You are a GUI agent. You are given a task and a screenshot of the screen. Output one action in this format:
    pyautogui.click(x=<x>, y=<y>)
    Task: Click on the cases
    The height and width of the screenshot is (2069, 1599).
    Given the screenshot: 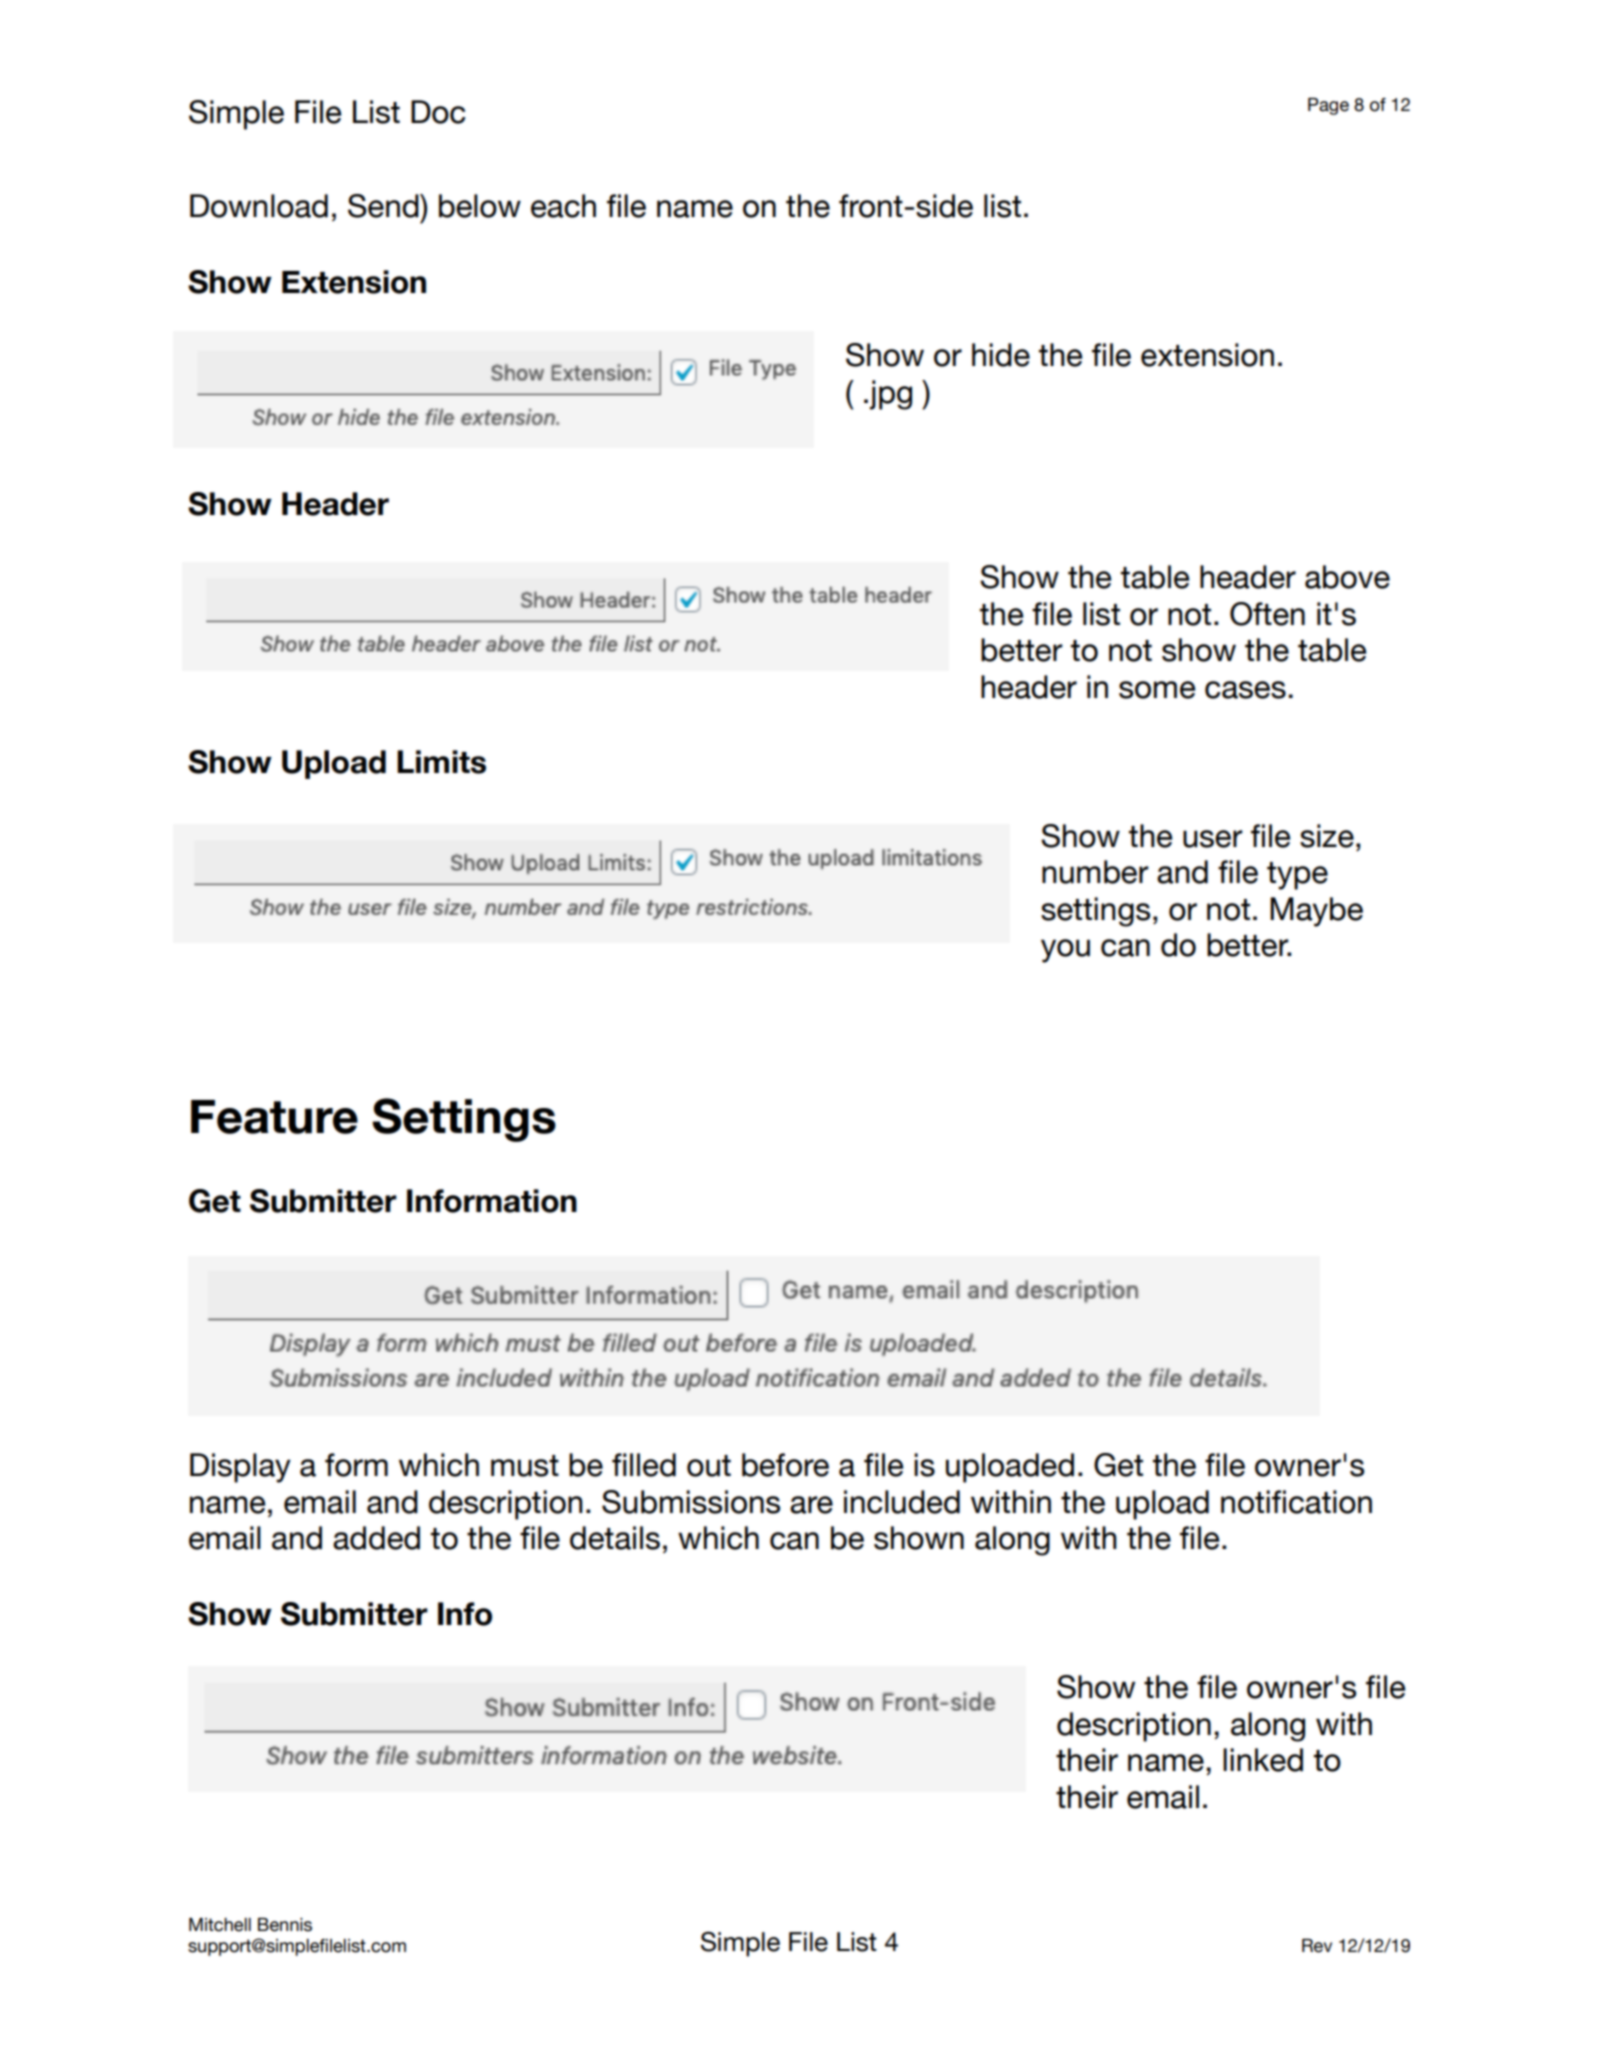 What is the action you would take?
    pyautogui.click(x=1245, y=690)
